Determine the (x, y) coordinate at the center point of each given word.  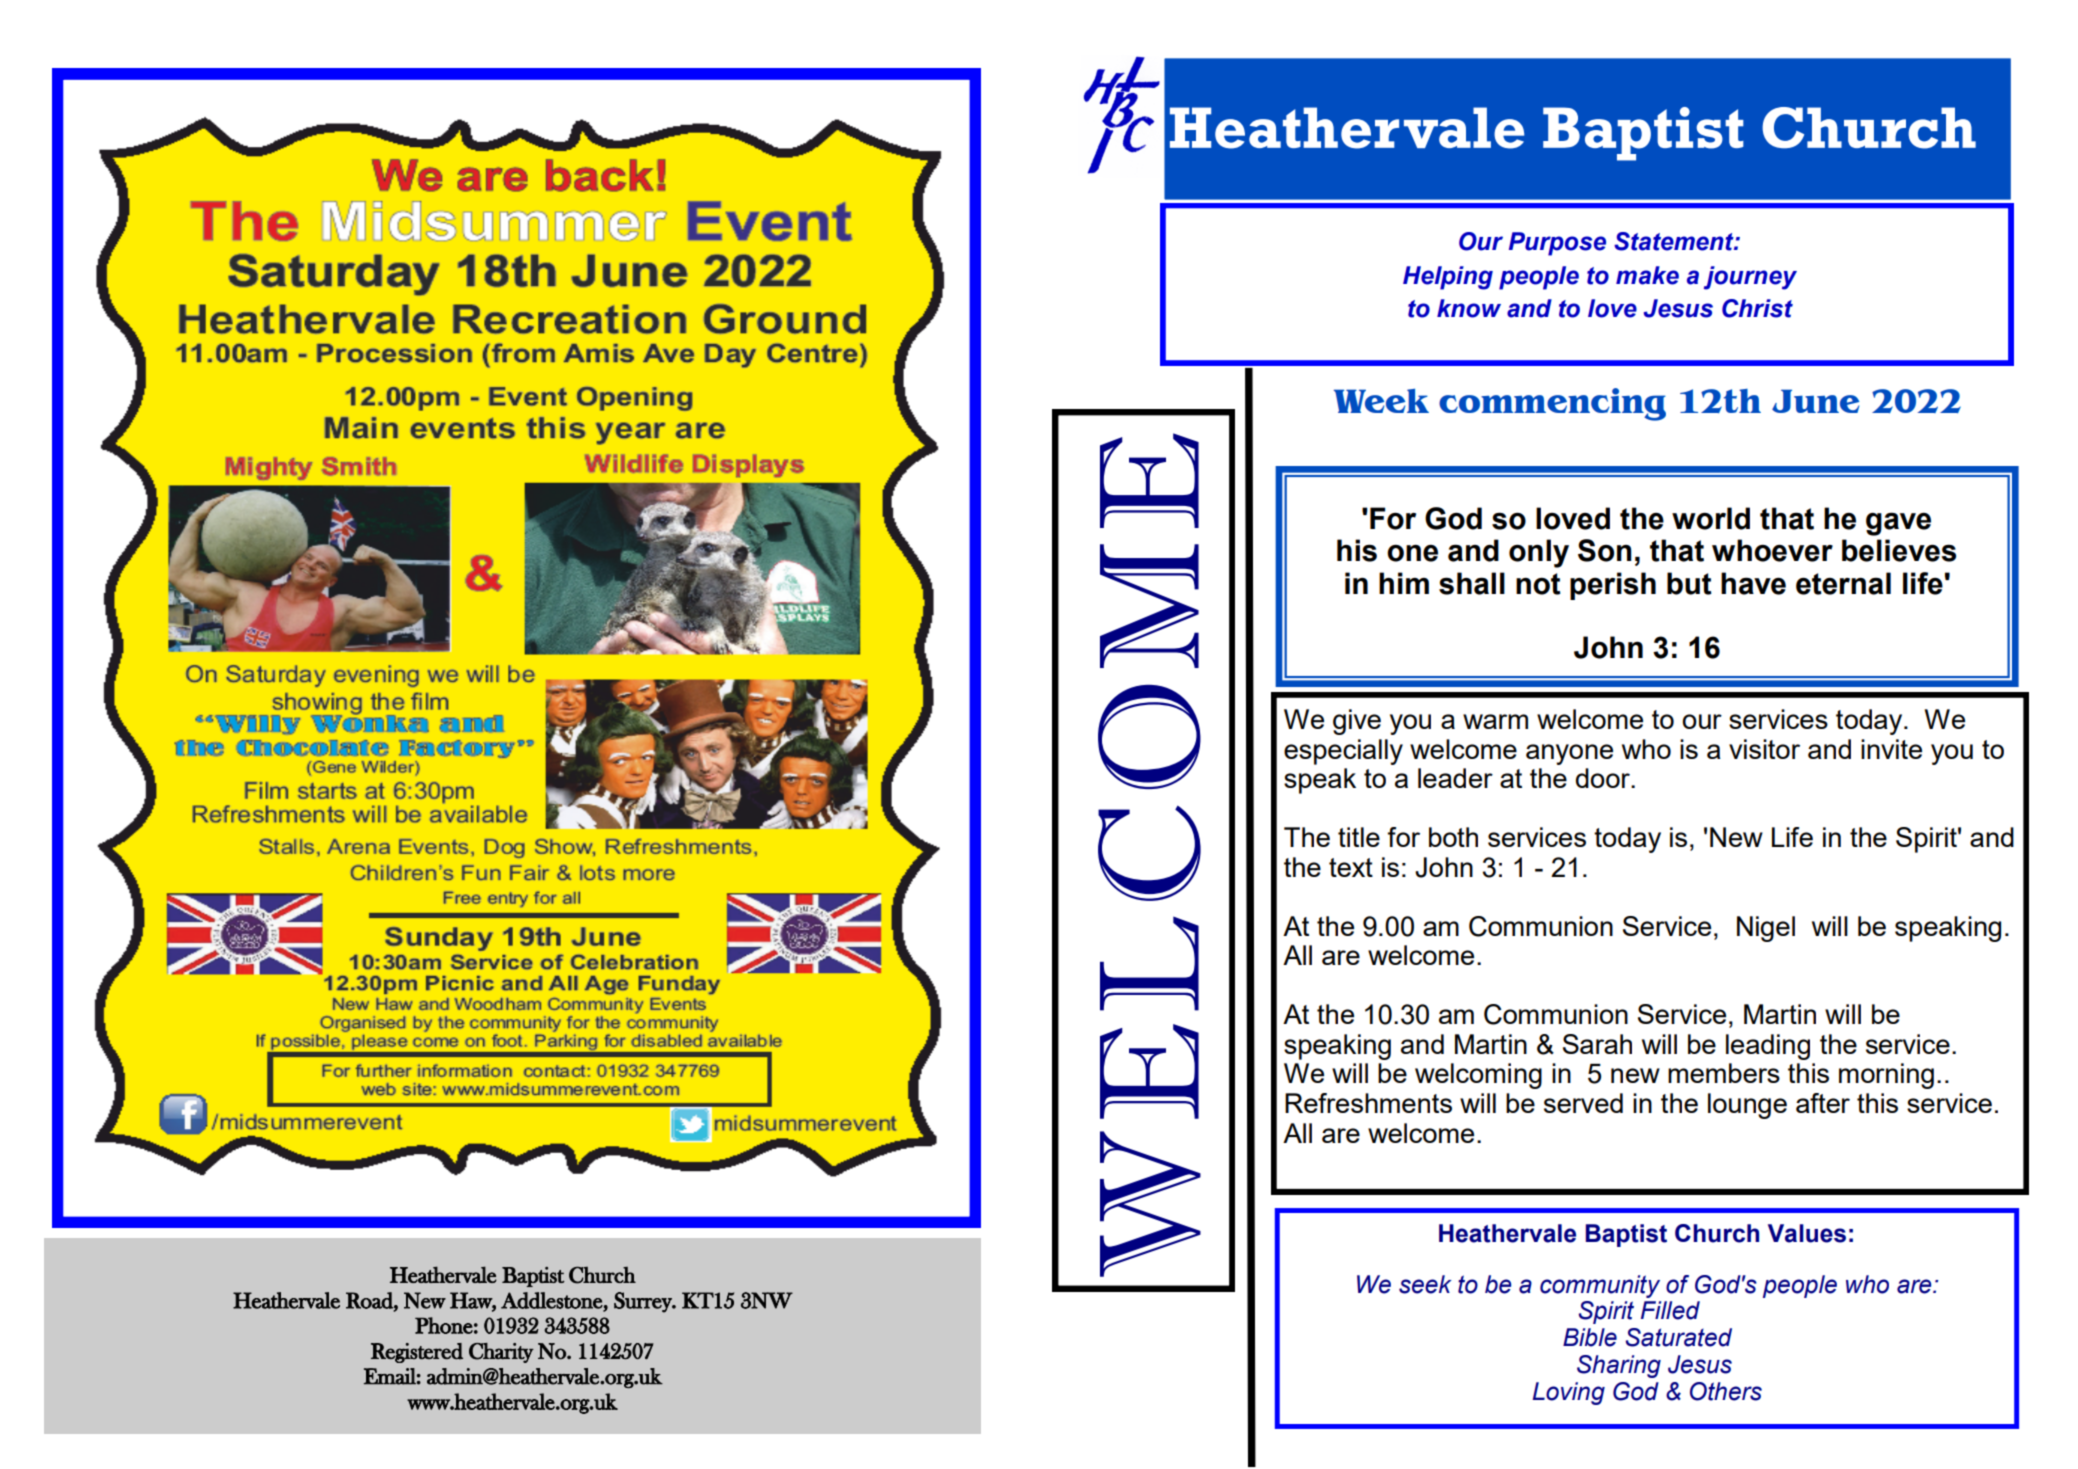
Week (1381, 401)
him (1404, 583)
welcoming (1478, 1076)
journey (1750, 278)
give (1357, 722)
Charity (501, 1353)
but (1689, 583)
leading (1768, 1047)
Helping (1448, 278)
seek (1425, 1284)
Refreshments (1368, 1103)
